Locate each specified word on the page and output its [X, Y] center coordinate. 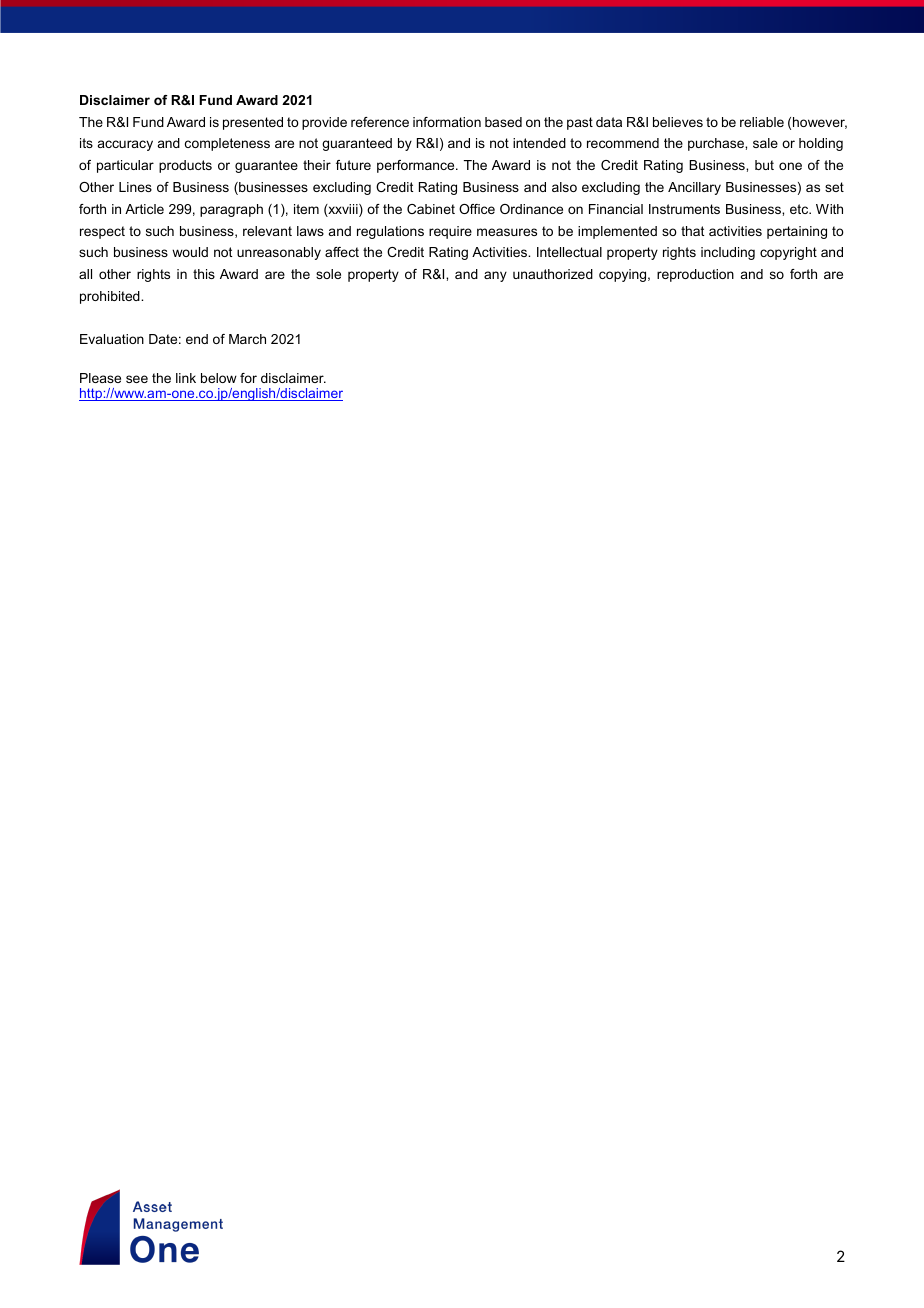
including [728, 253]
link [186, 378]
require [450, 232]
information [447, 122]
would [190, 252]
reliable [762, 122]
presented [253, 123]
